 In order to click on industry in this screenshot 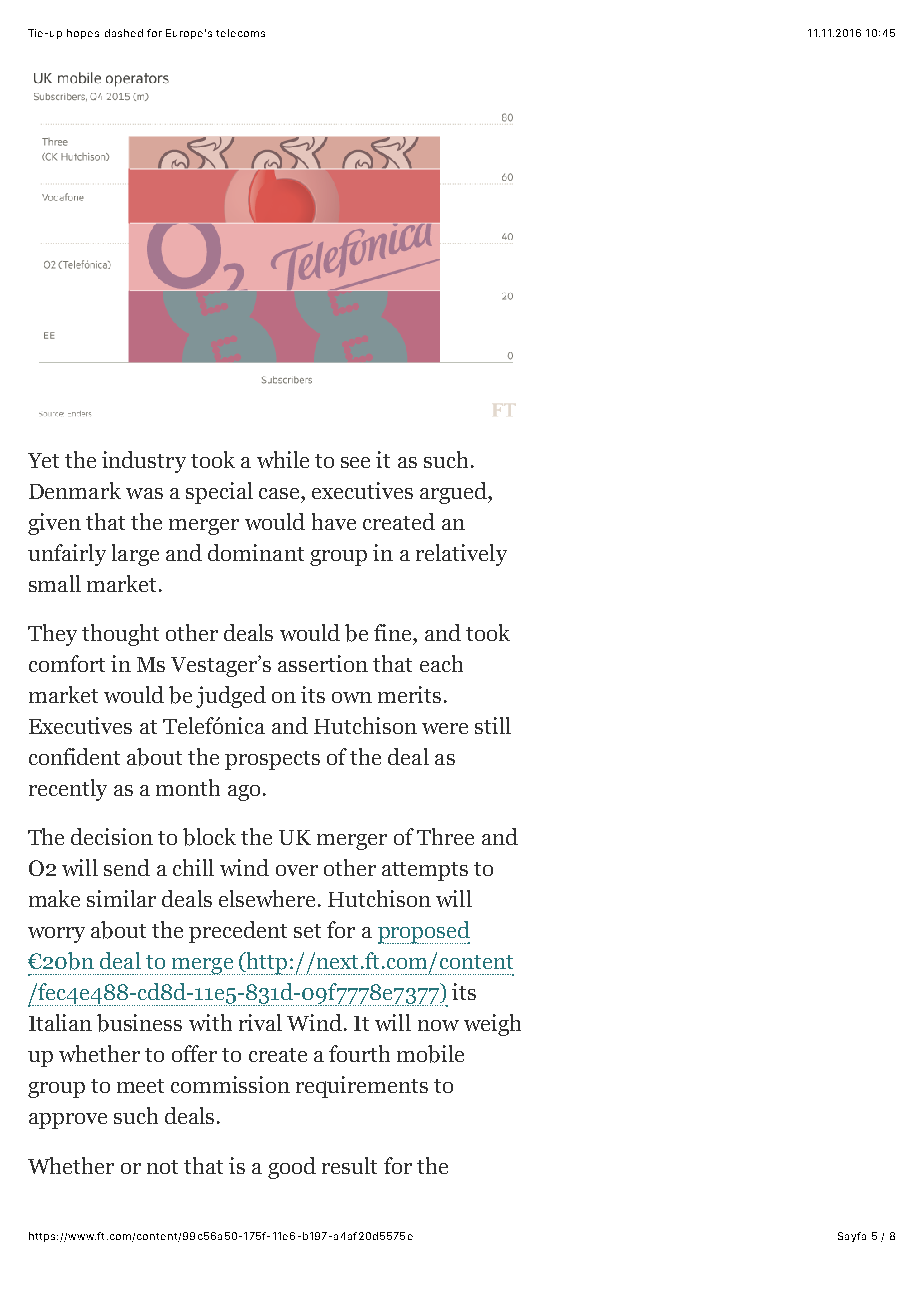, I will do `click(144, 462)`.
